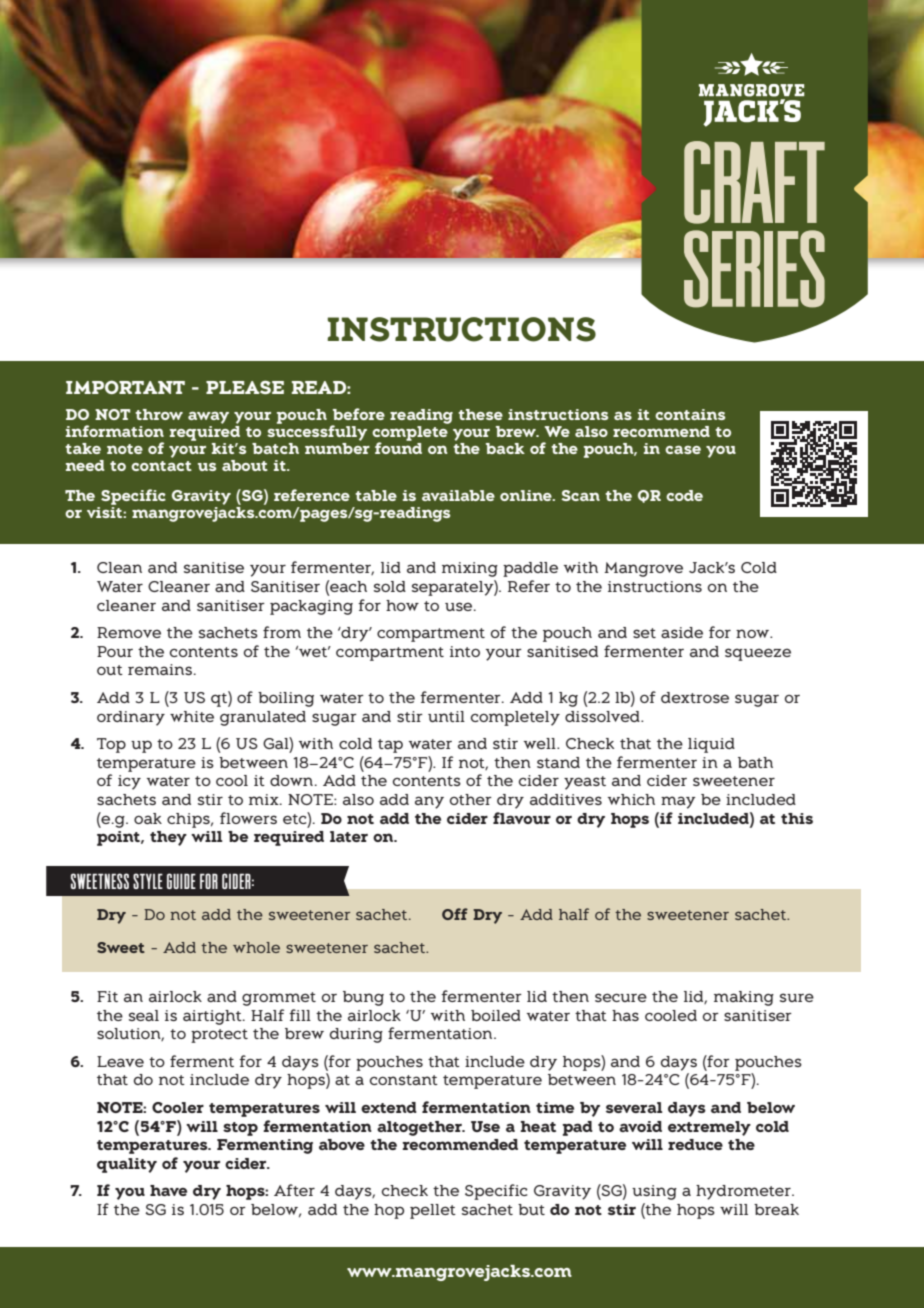 The image size is (924, 1308). Describe the element at coordinates (433, 1211) in the screenshot. I see `pellet` at that location.
